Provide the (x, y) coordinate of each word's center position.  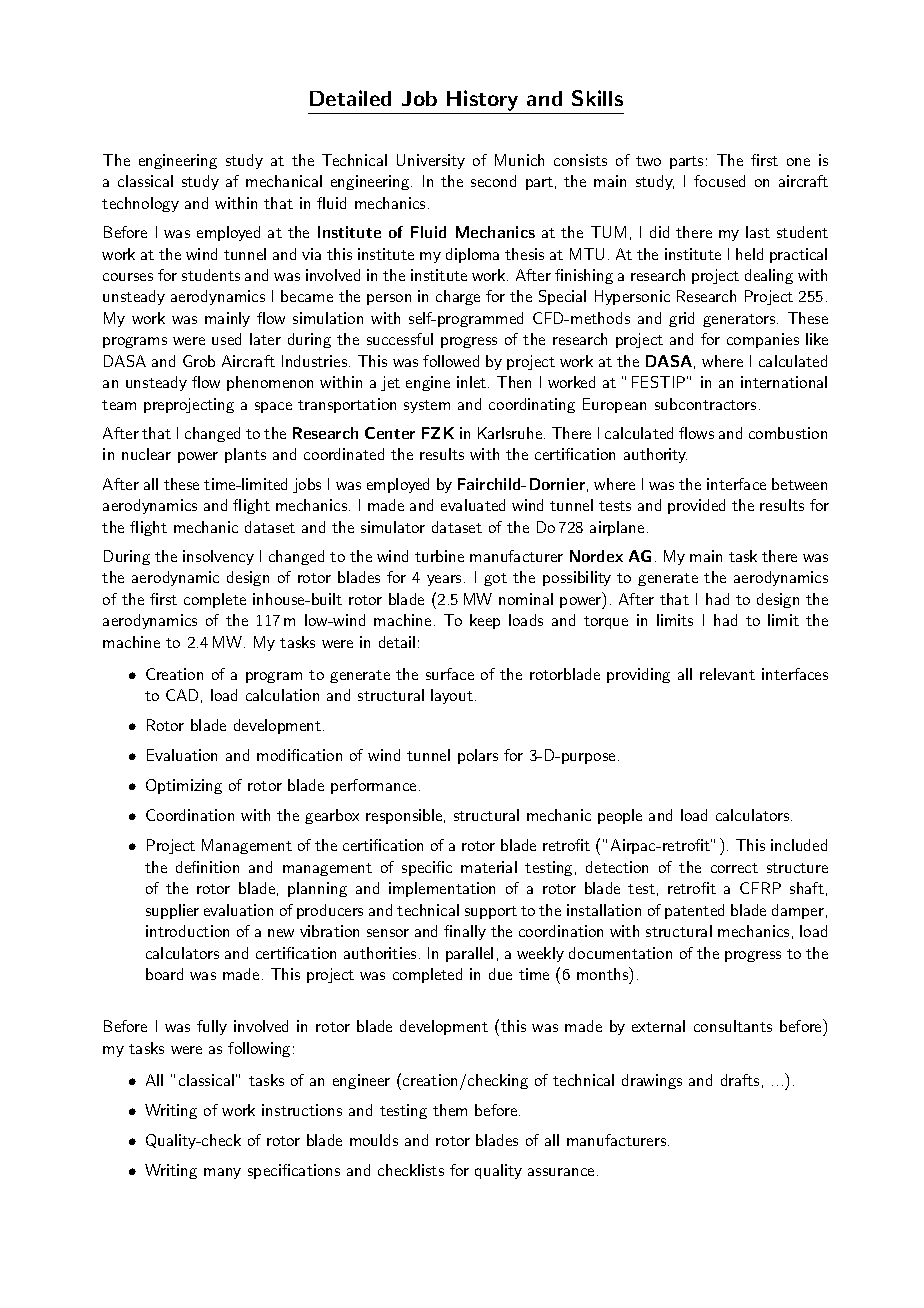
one (798, 162)
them (450, 1110)
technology (140, 204)
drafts (740, 1080)
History (482, 100)
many (222, 1173)
